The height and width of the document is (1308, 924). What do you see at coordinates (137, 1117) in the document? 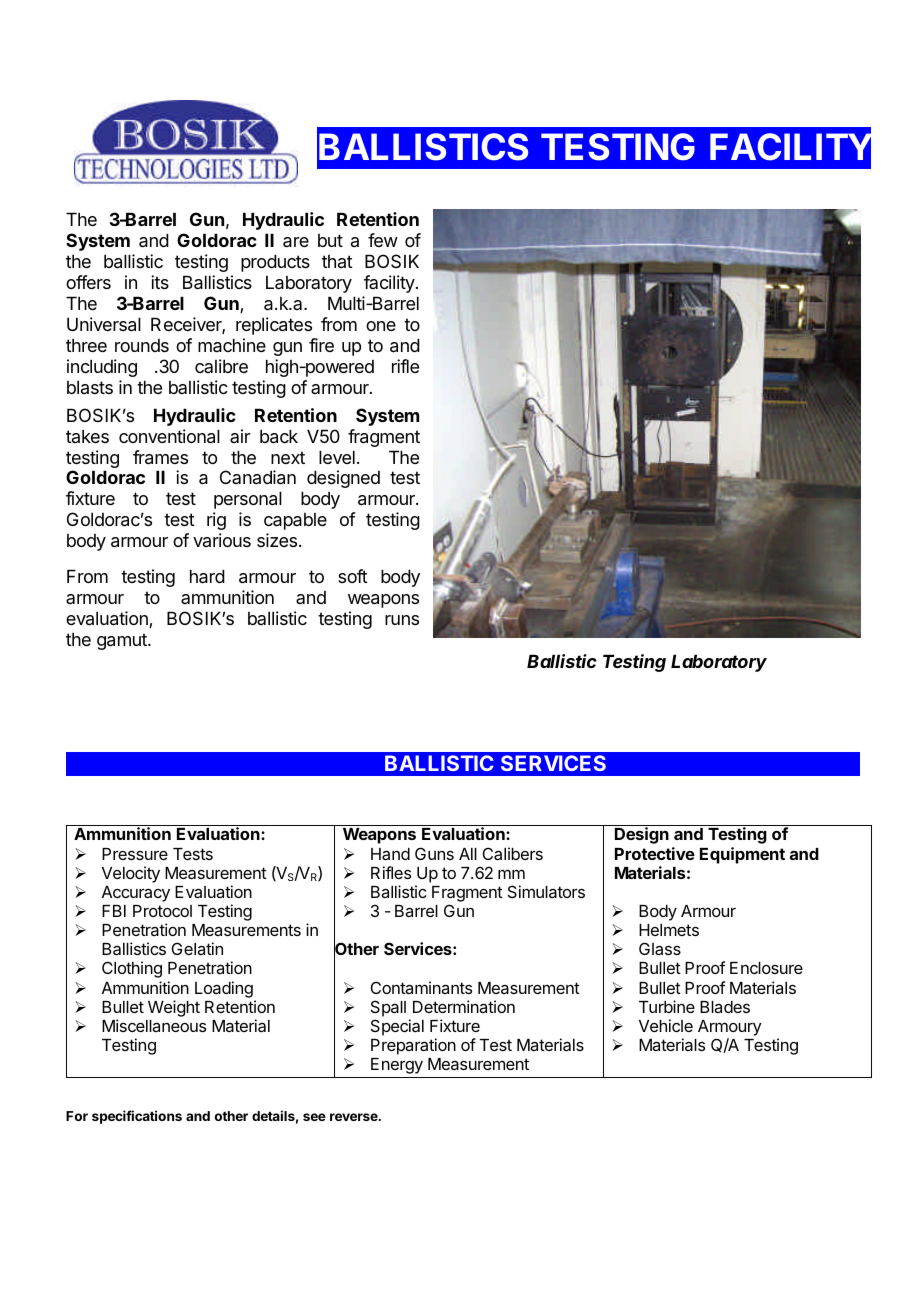
I see `specifications` at bounding box center [137, 1117].
